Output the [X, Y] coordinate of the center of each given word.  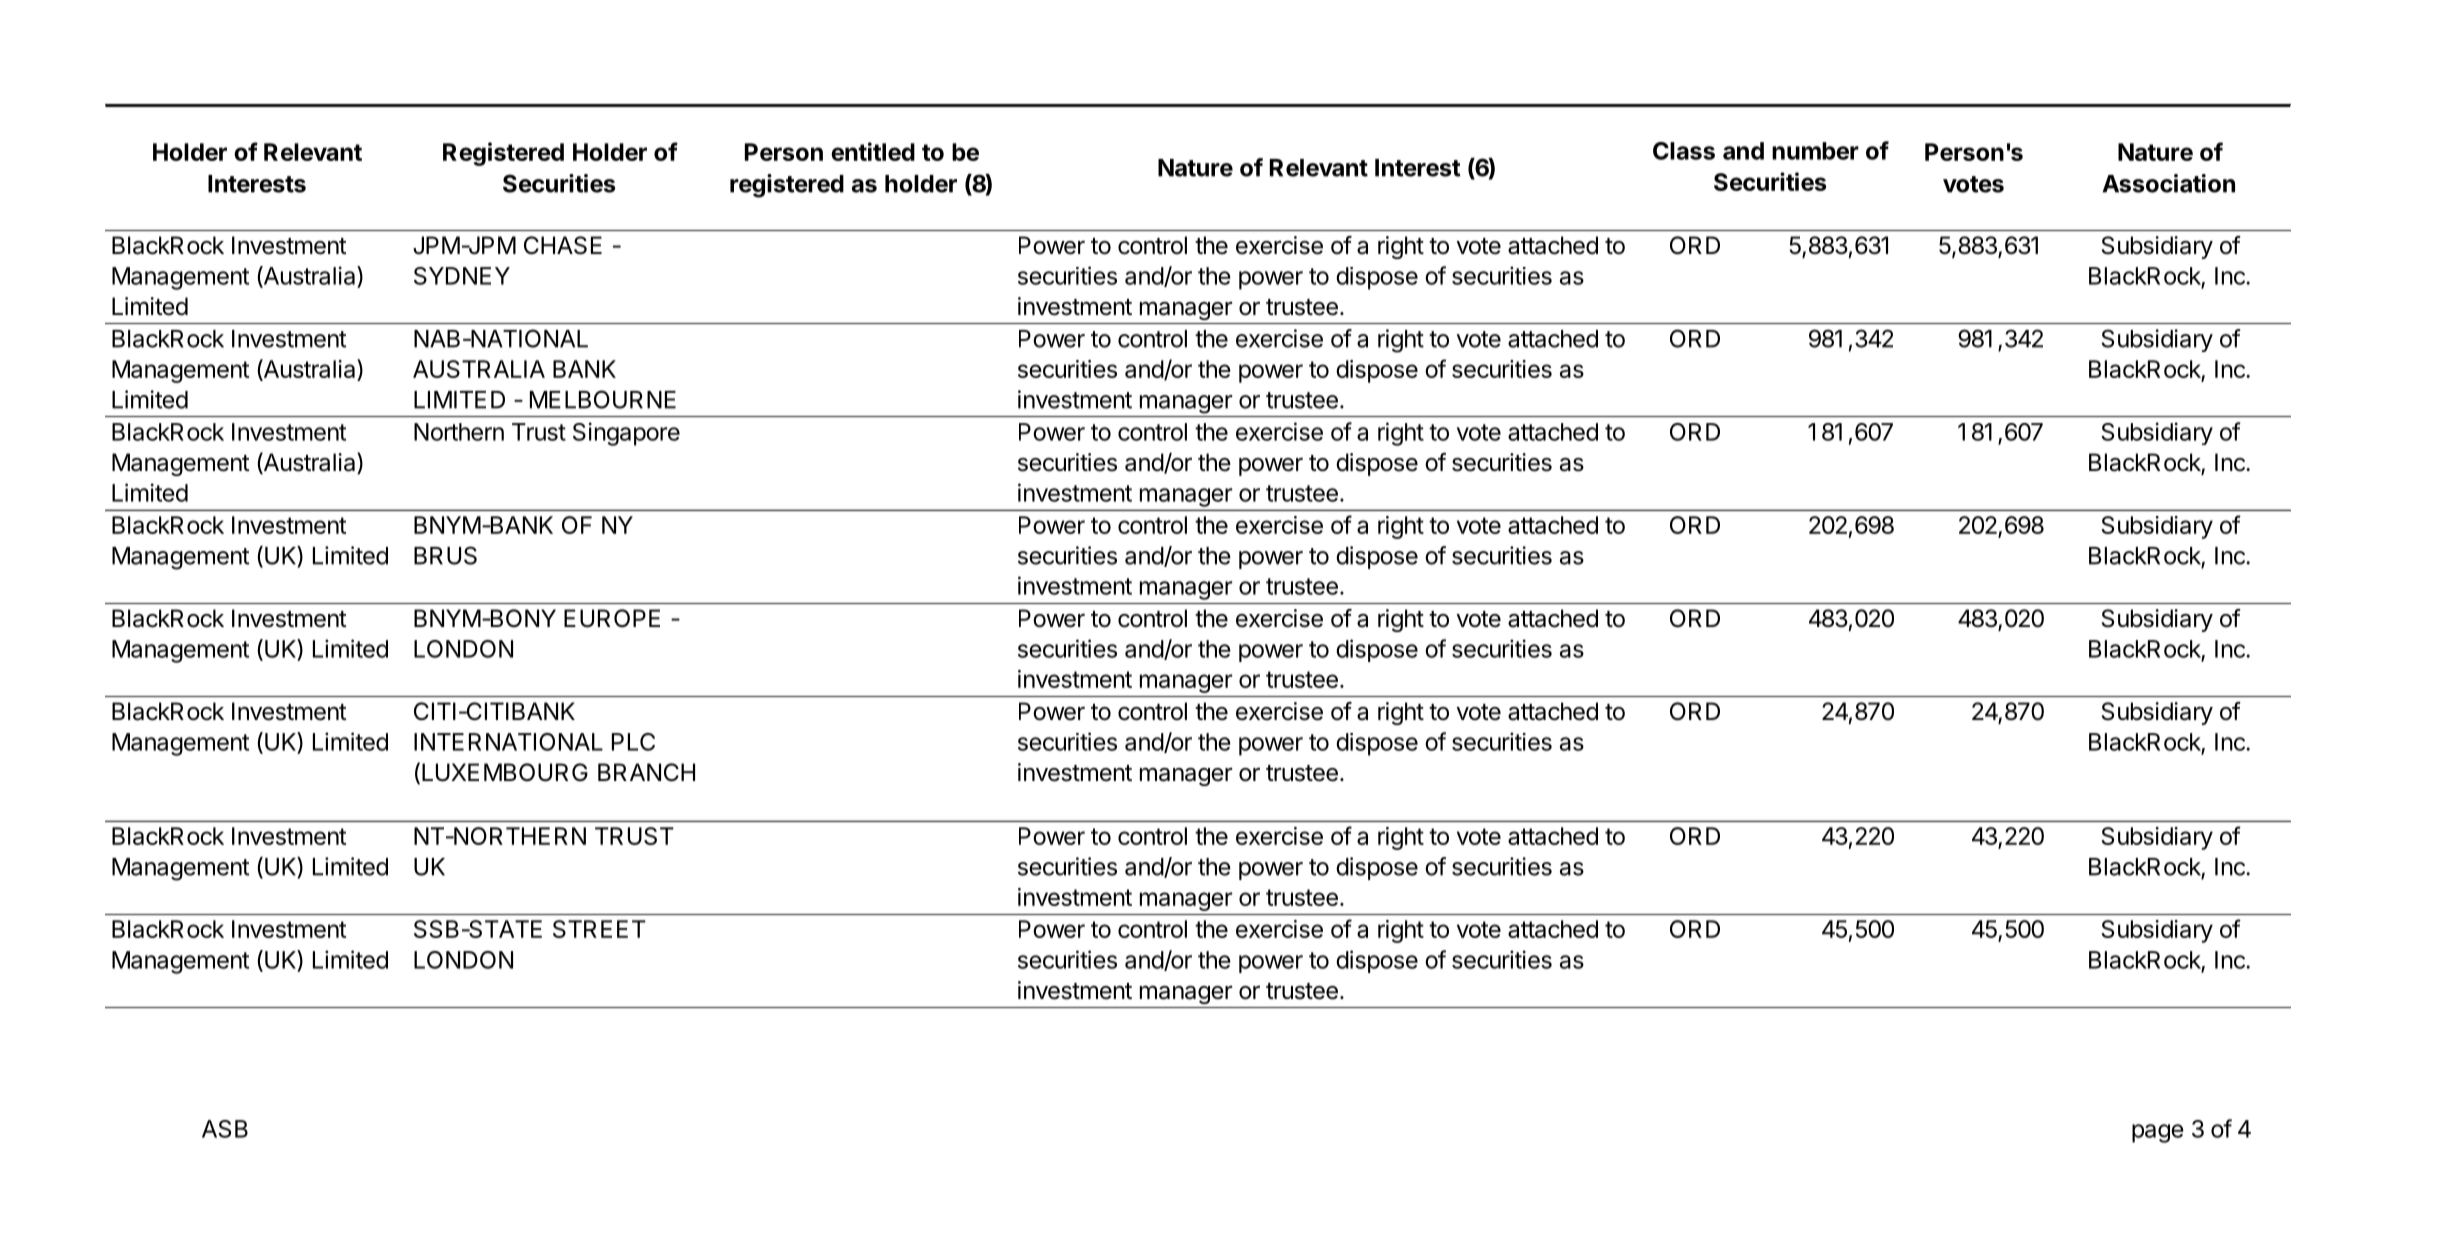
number [1815, 151]
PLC [633, 742]
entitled [873, 151]
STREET [599, 929]
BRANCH [646, 772]
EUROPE [612, 618]
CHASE [563, 245]
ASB [225, 1129]
